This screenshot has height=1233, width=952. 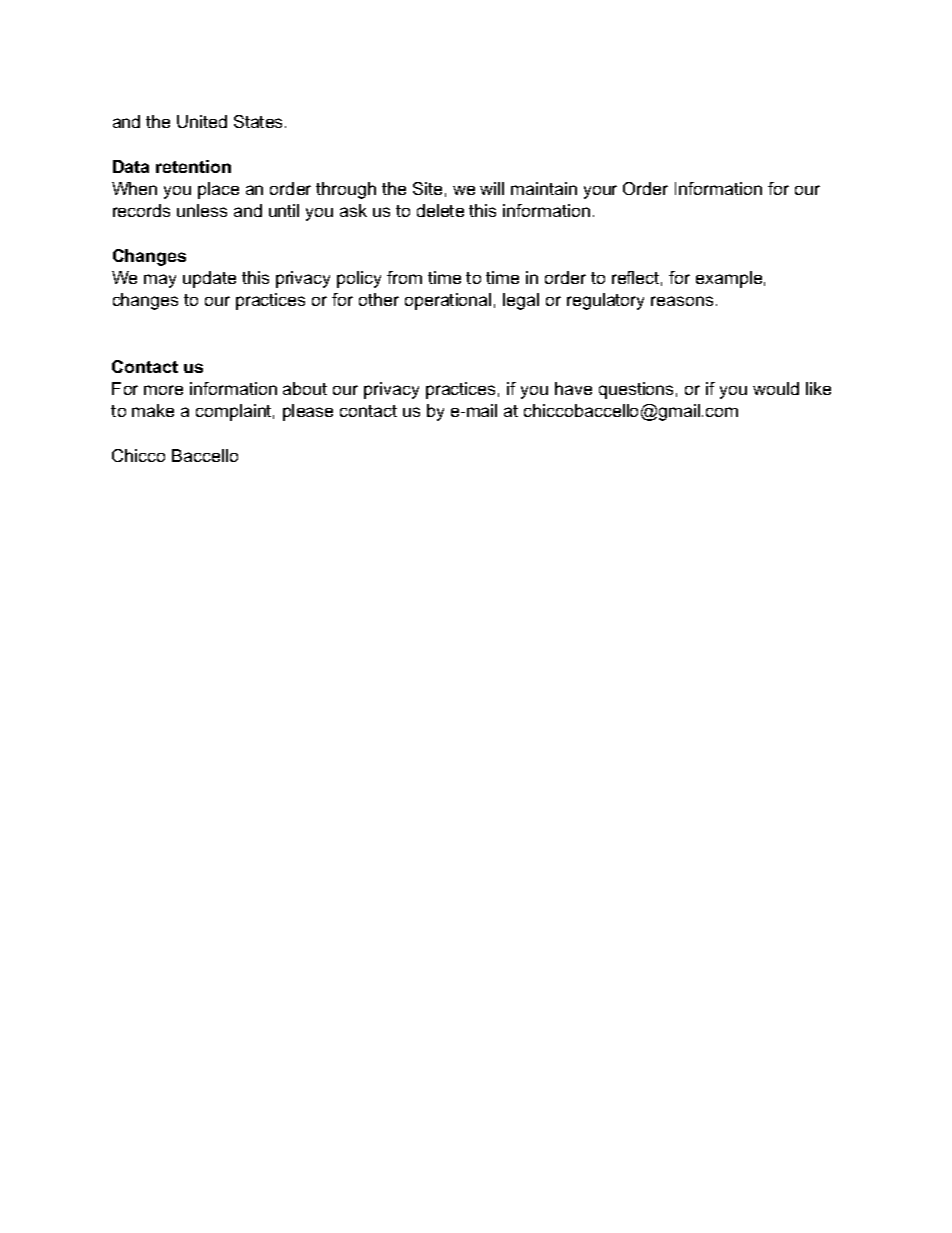 What do you see at coordinates (209, 279) in the screenshot?
I see `update` at bounding box center [209, 279].
